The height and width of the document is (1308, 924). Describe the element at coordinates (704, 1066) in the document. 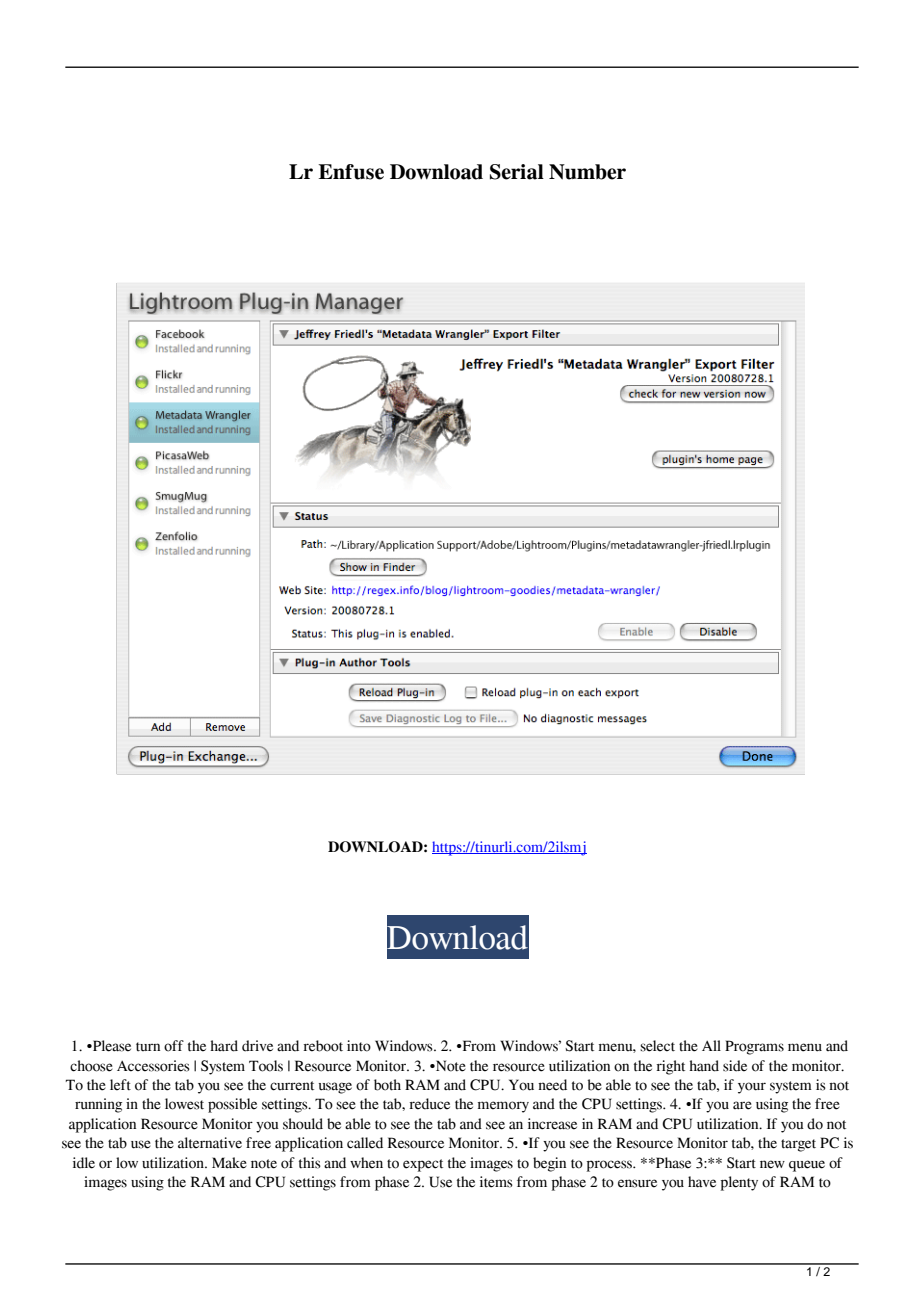

I see `hand` at that location.
